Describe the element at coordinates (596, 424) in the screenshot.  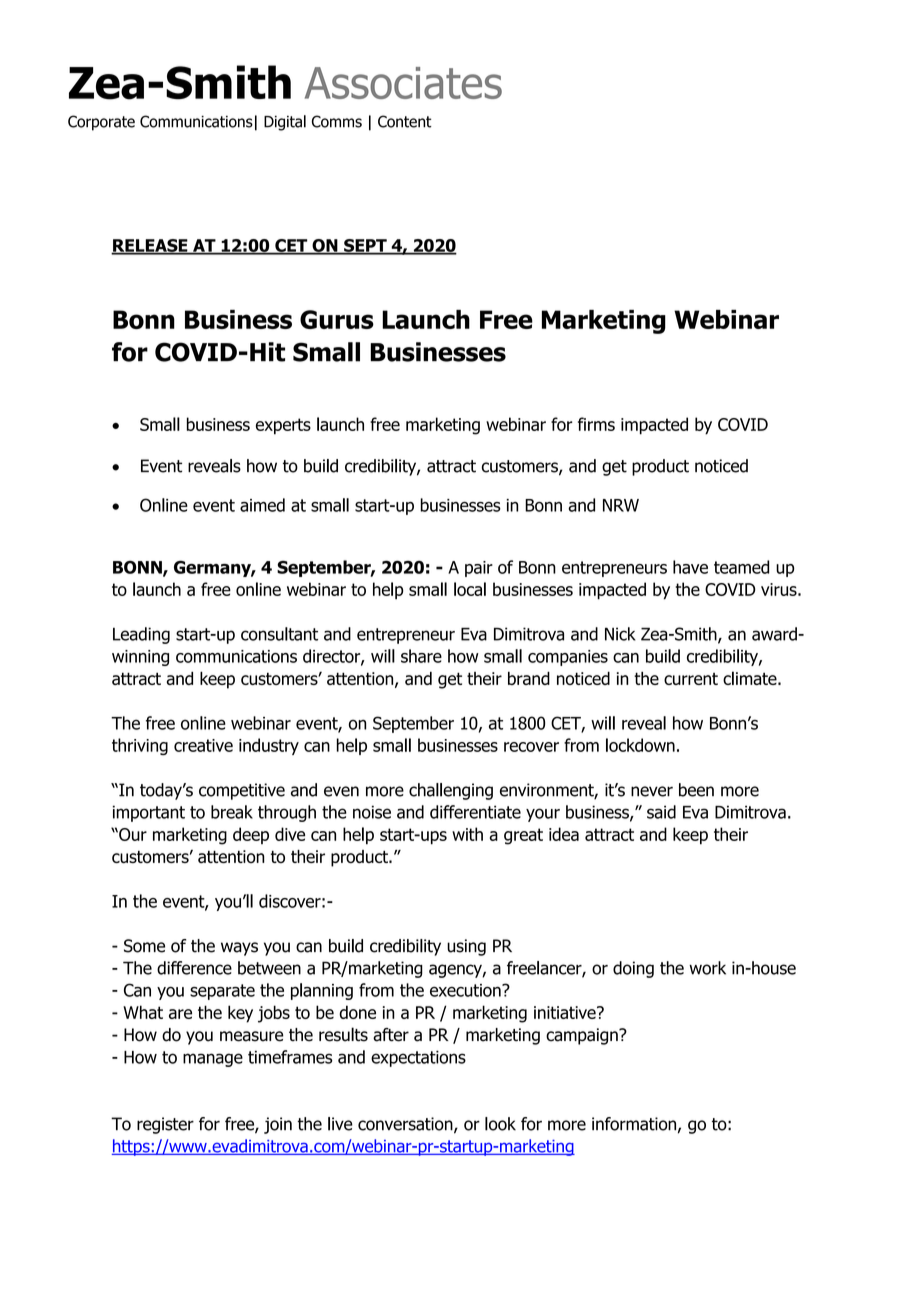
I see `firms` at that location.
